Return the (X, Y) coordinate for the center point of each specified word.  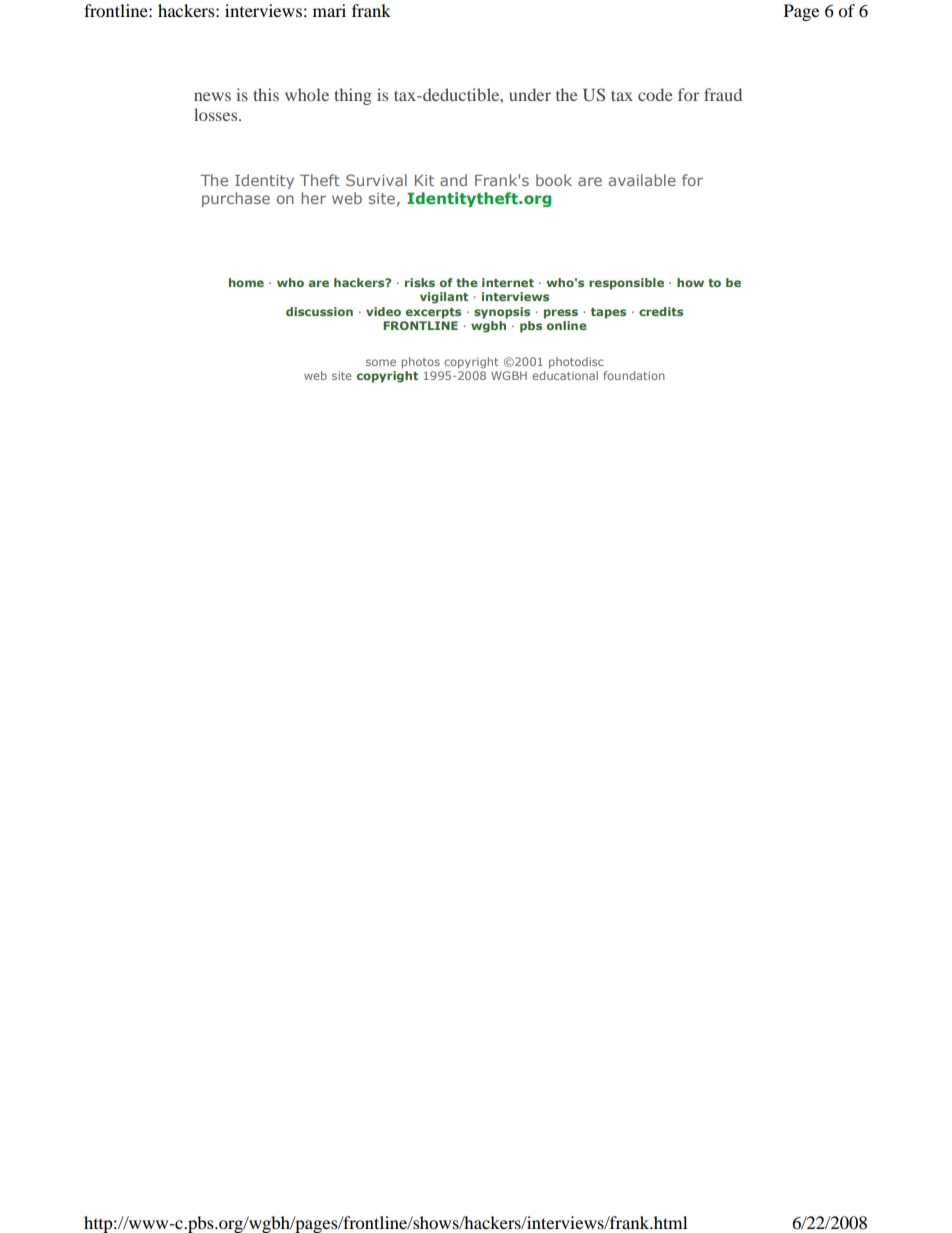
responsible (626, 284)
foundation (634, 375)
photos (420, 362)
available (642, 180)
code (655, 94)
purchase (236, 199)
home (246, 282)
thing (353, 96)
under (530, 94)
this (266, 94)
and (453, 180)
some (381, 362)
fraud (723, 94)
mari (329, 10)
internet (508, 282)
